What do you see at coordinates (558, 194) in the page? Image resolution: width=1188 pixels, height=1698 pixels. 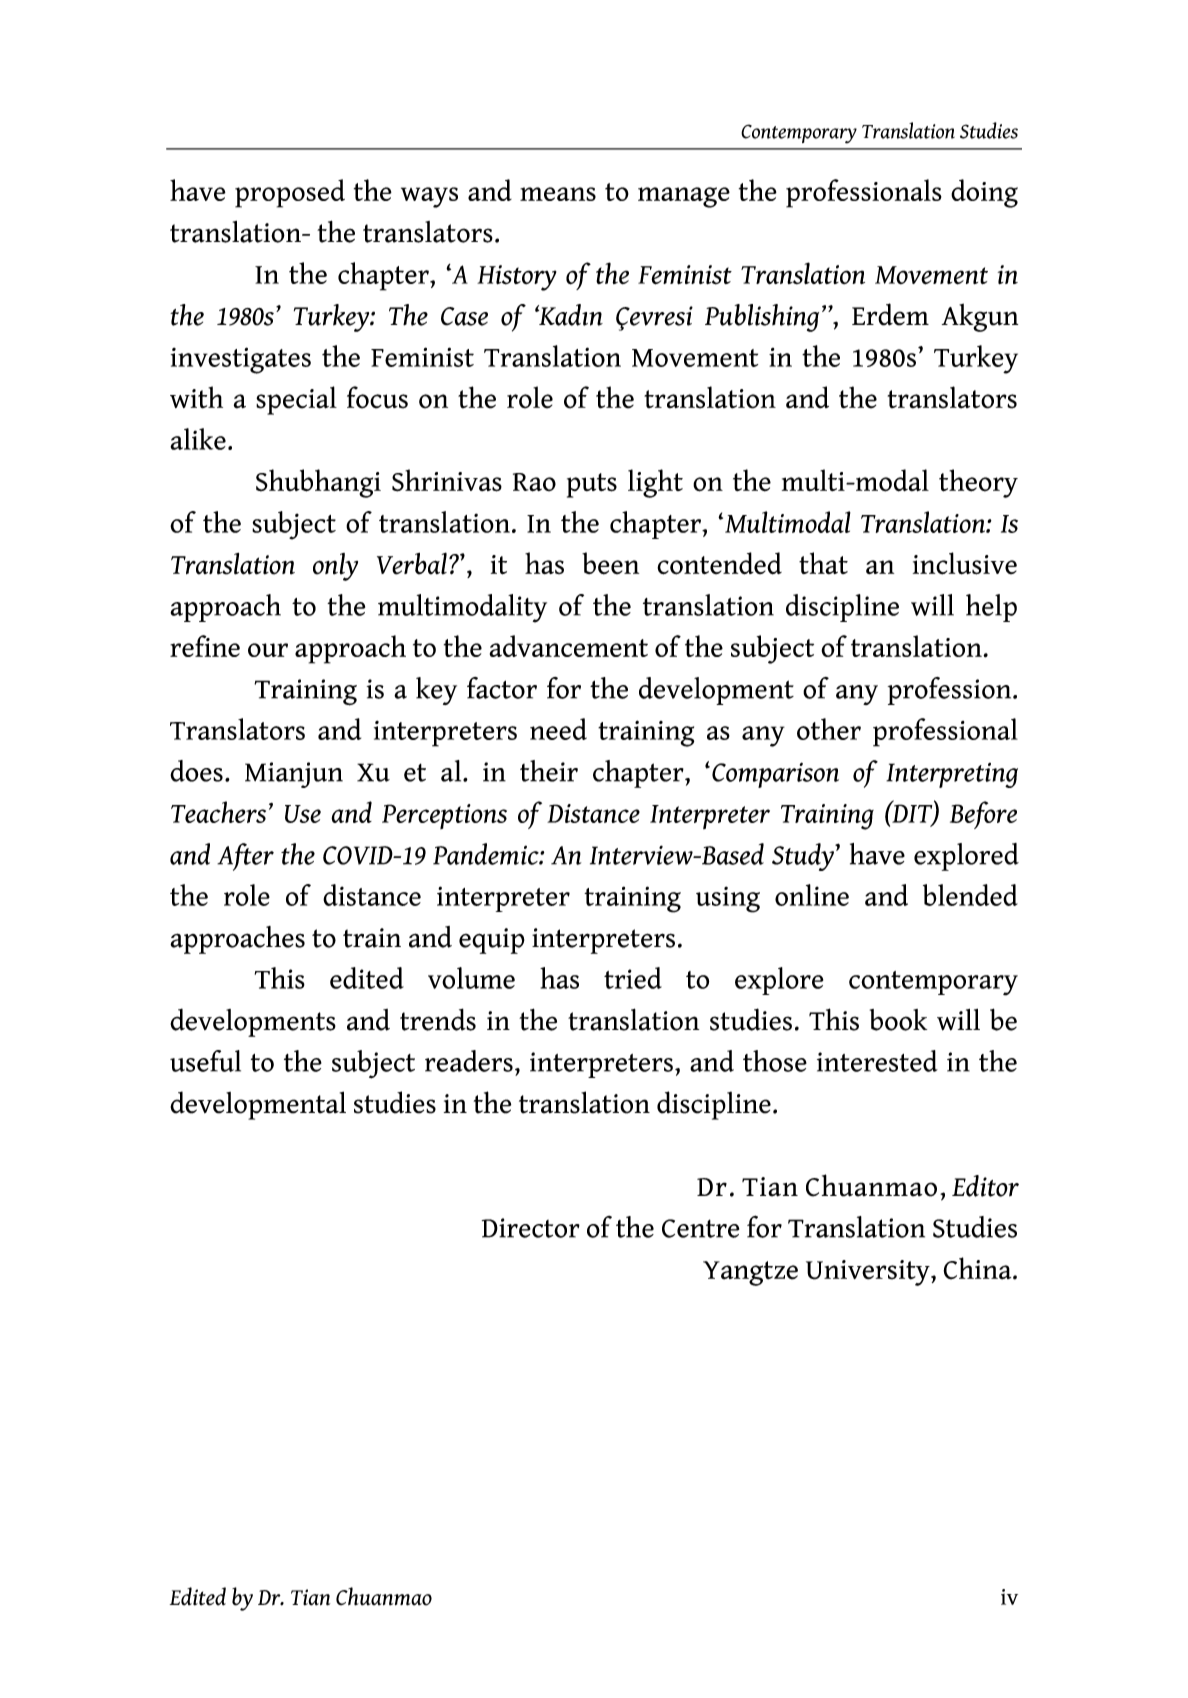 I see `means` at bounding box center [558, 194].
